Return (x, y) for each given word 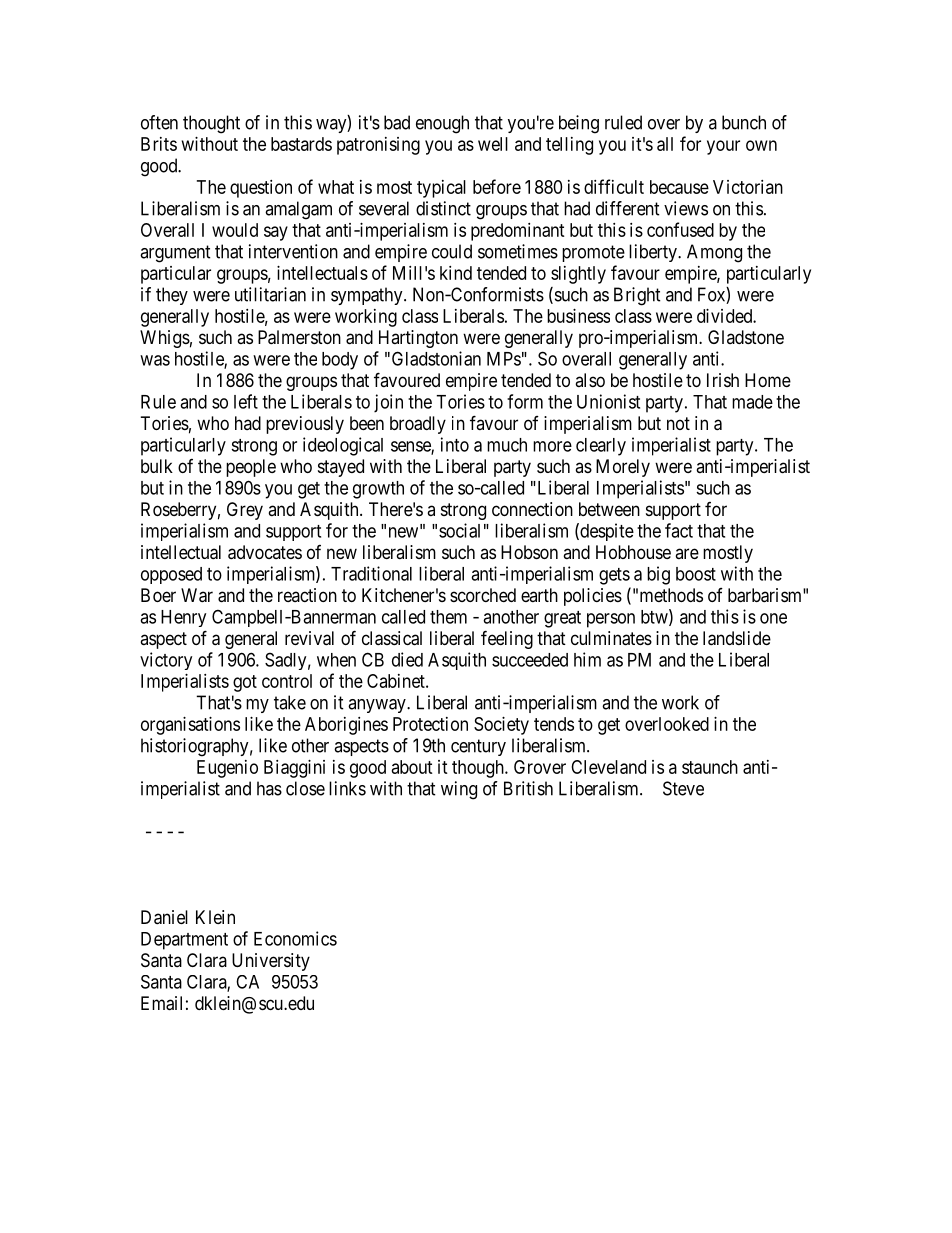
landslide (737, 638)
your (723, 147)
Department (184, 941)
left (246, 401)
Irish (723, 380)
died (407, 659)
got (245, 683)
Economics (295, 938)
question (261, 189)
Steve (683, 788)
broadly (418, 425)
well (493, 144)
